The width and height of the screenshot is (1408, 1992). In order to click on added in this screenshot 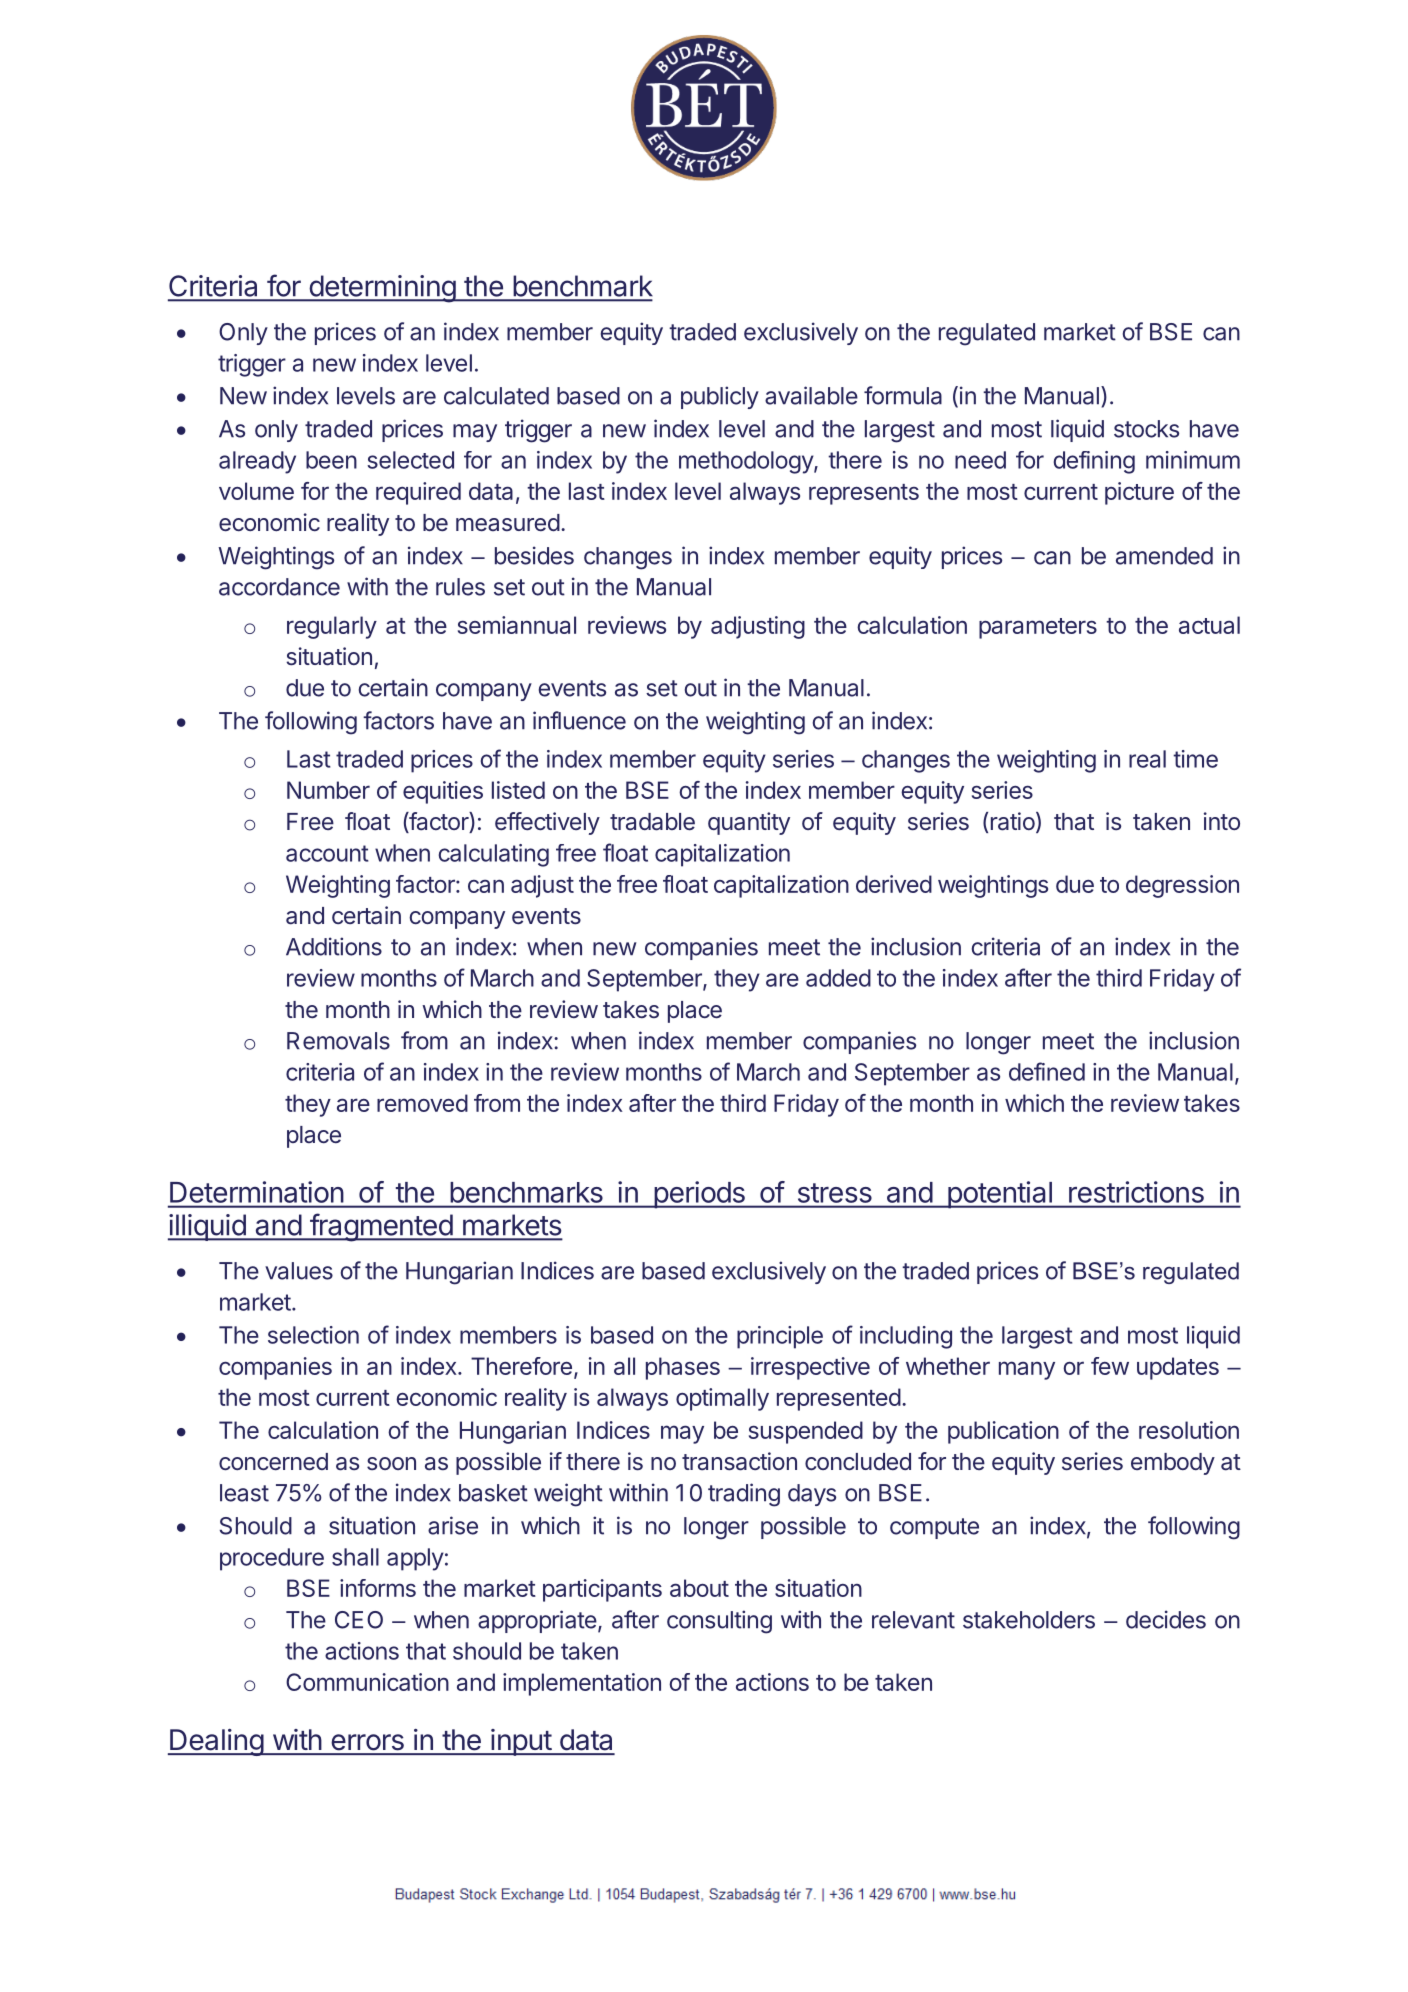, I will do `click(838, 978)`.
